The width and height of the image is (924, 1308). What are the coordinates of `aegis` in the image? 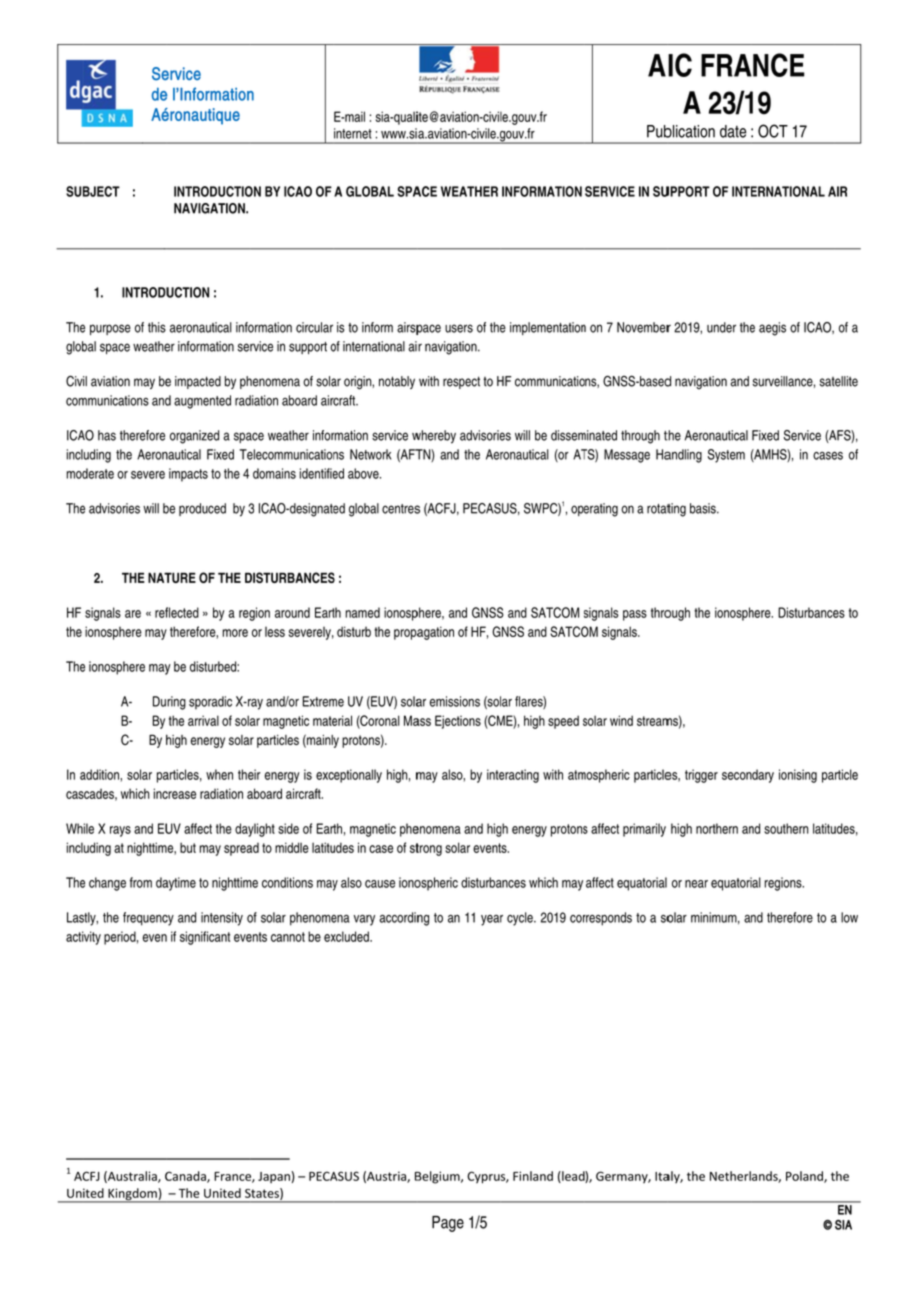 It's located at (772, 329).
